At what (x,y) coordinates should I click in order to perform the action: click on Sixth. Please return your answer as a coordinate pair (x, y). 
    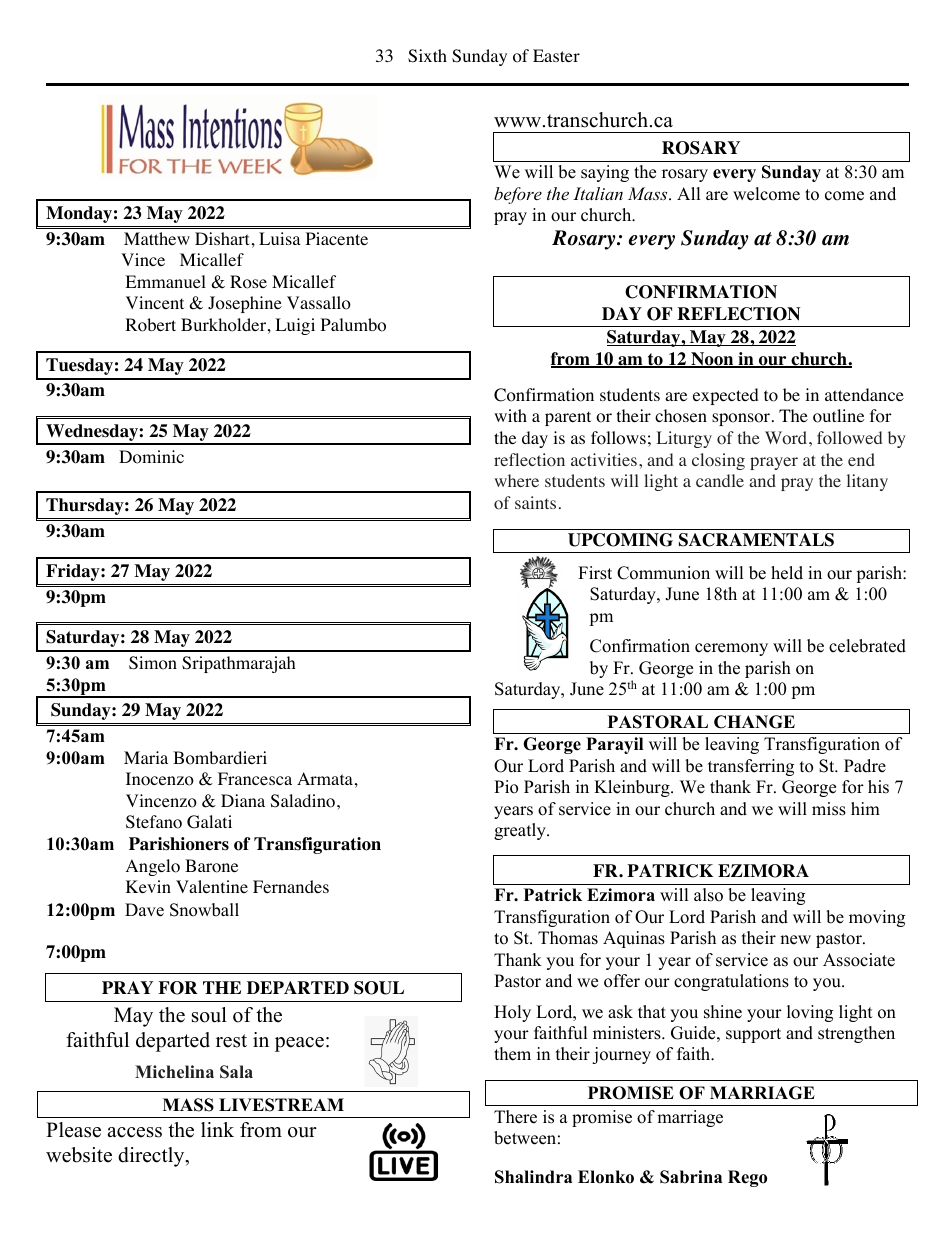
    Looking at the image, I should click on (427, 56).
